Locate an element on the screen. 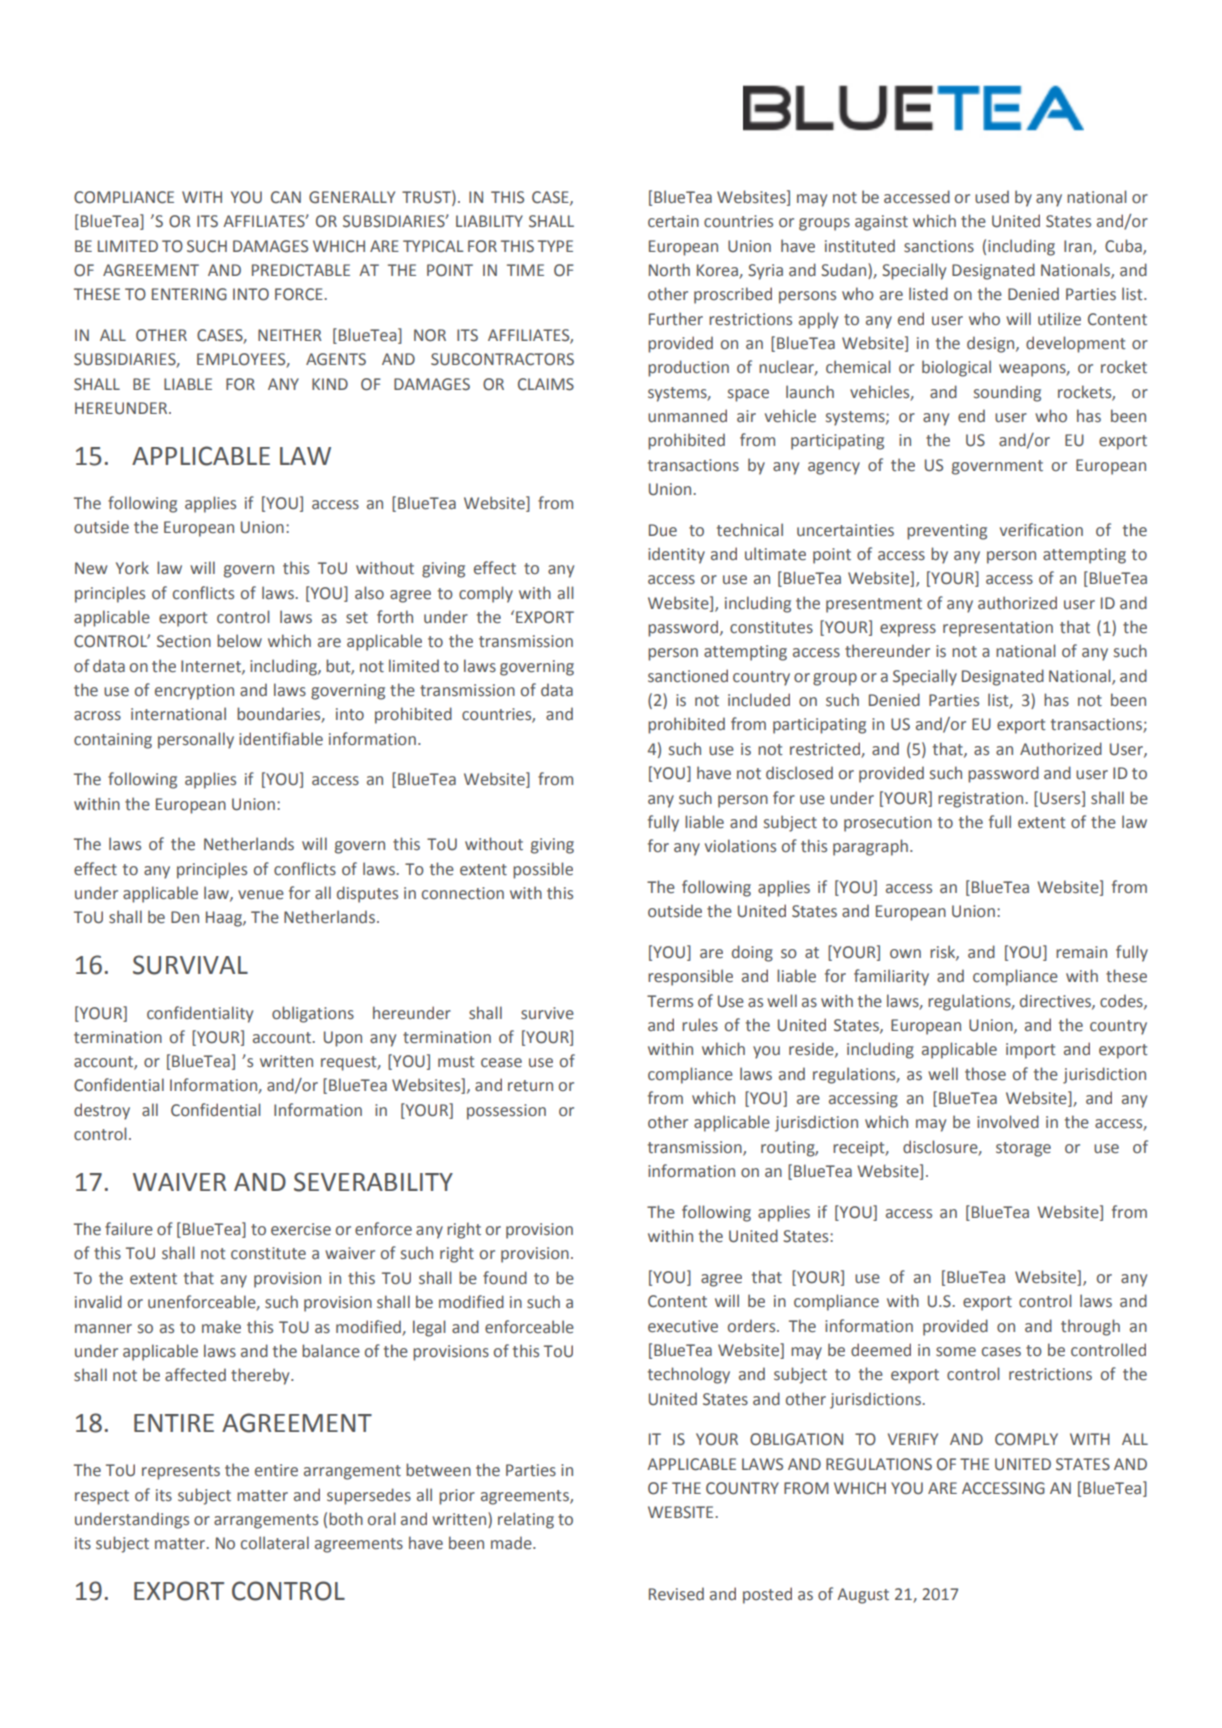  involved is located at coordinates (1008, 1122).
